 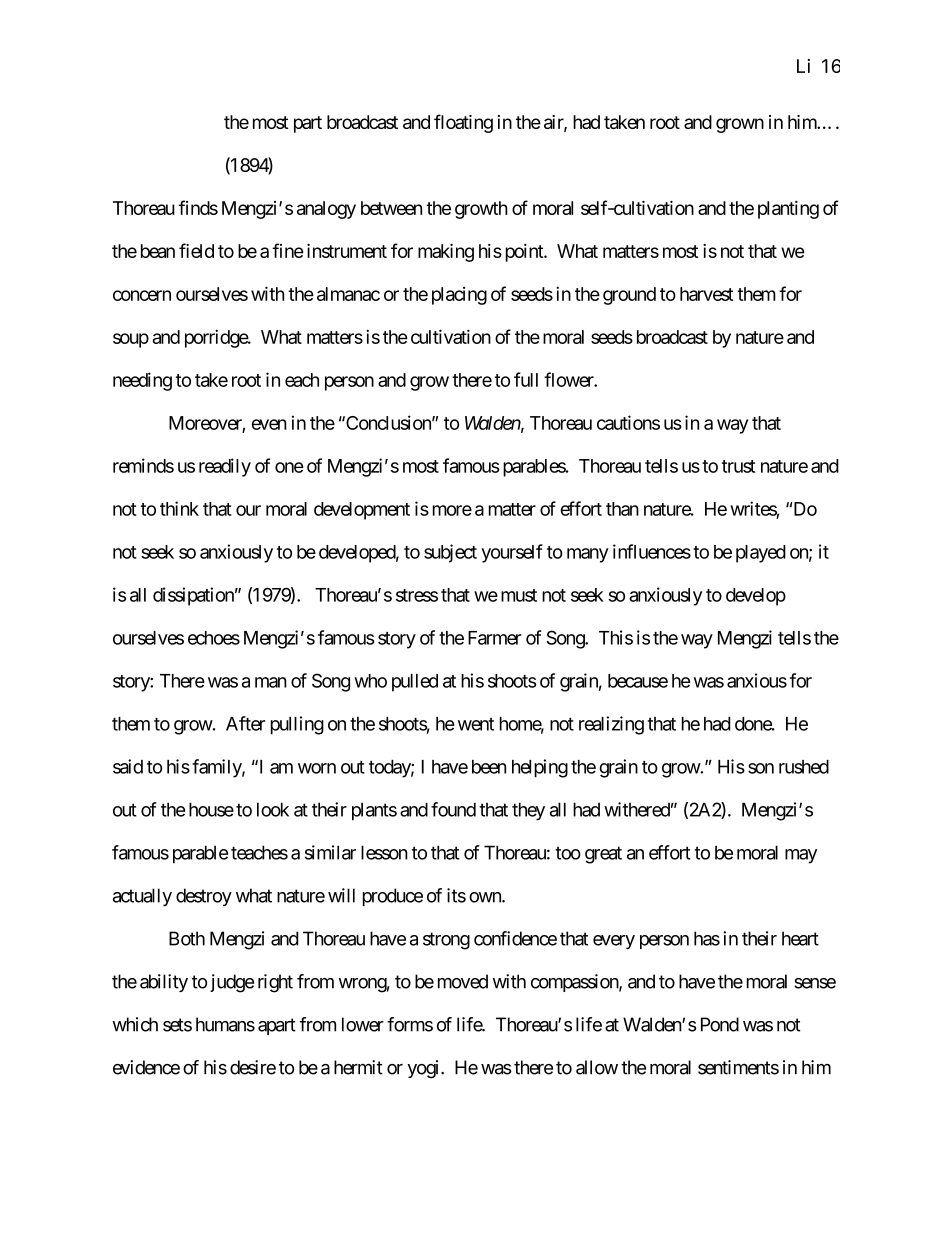 I want to click on yogi, so click(x=425, y=1069).
